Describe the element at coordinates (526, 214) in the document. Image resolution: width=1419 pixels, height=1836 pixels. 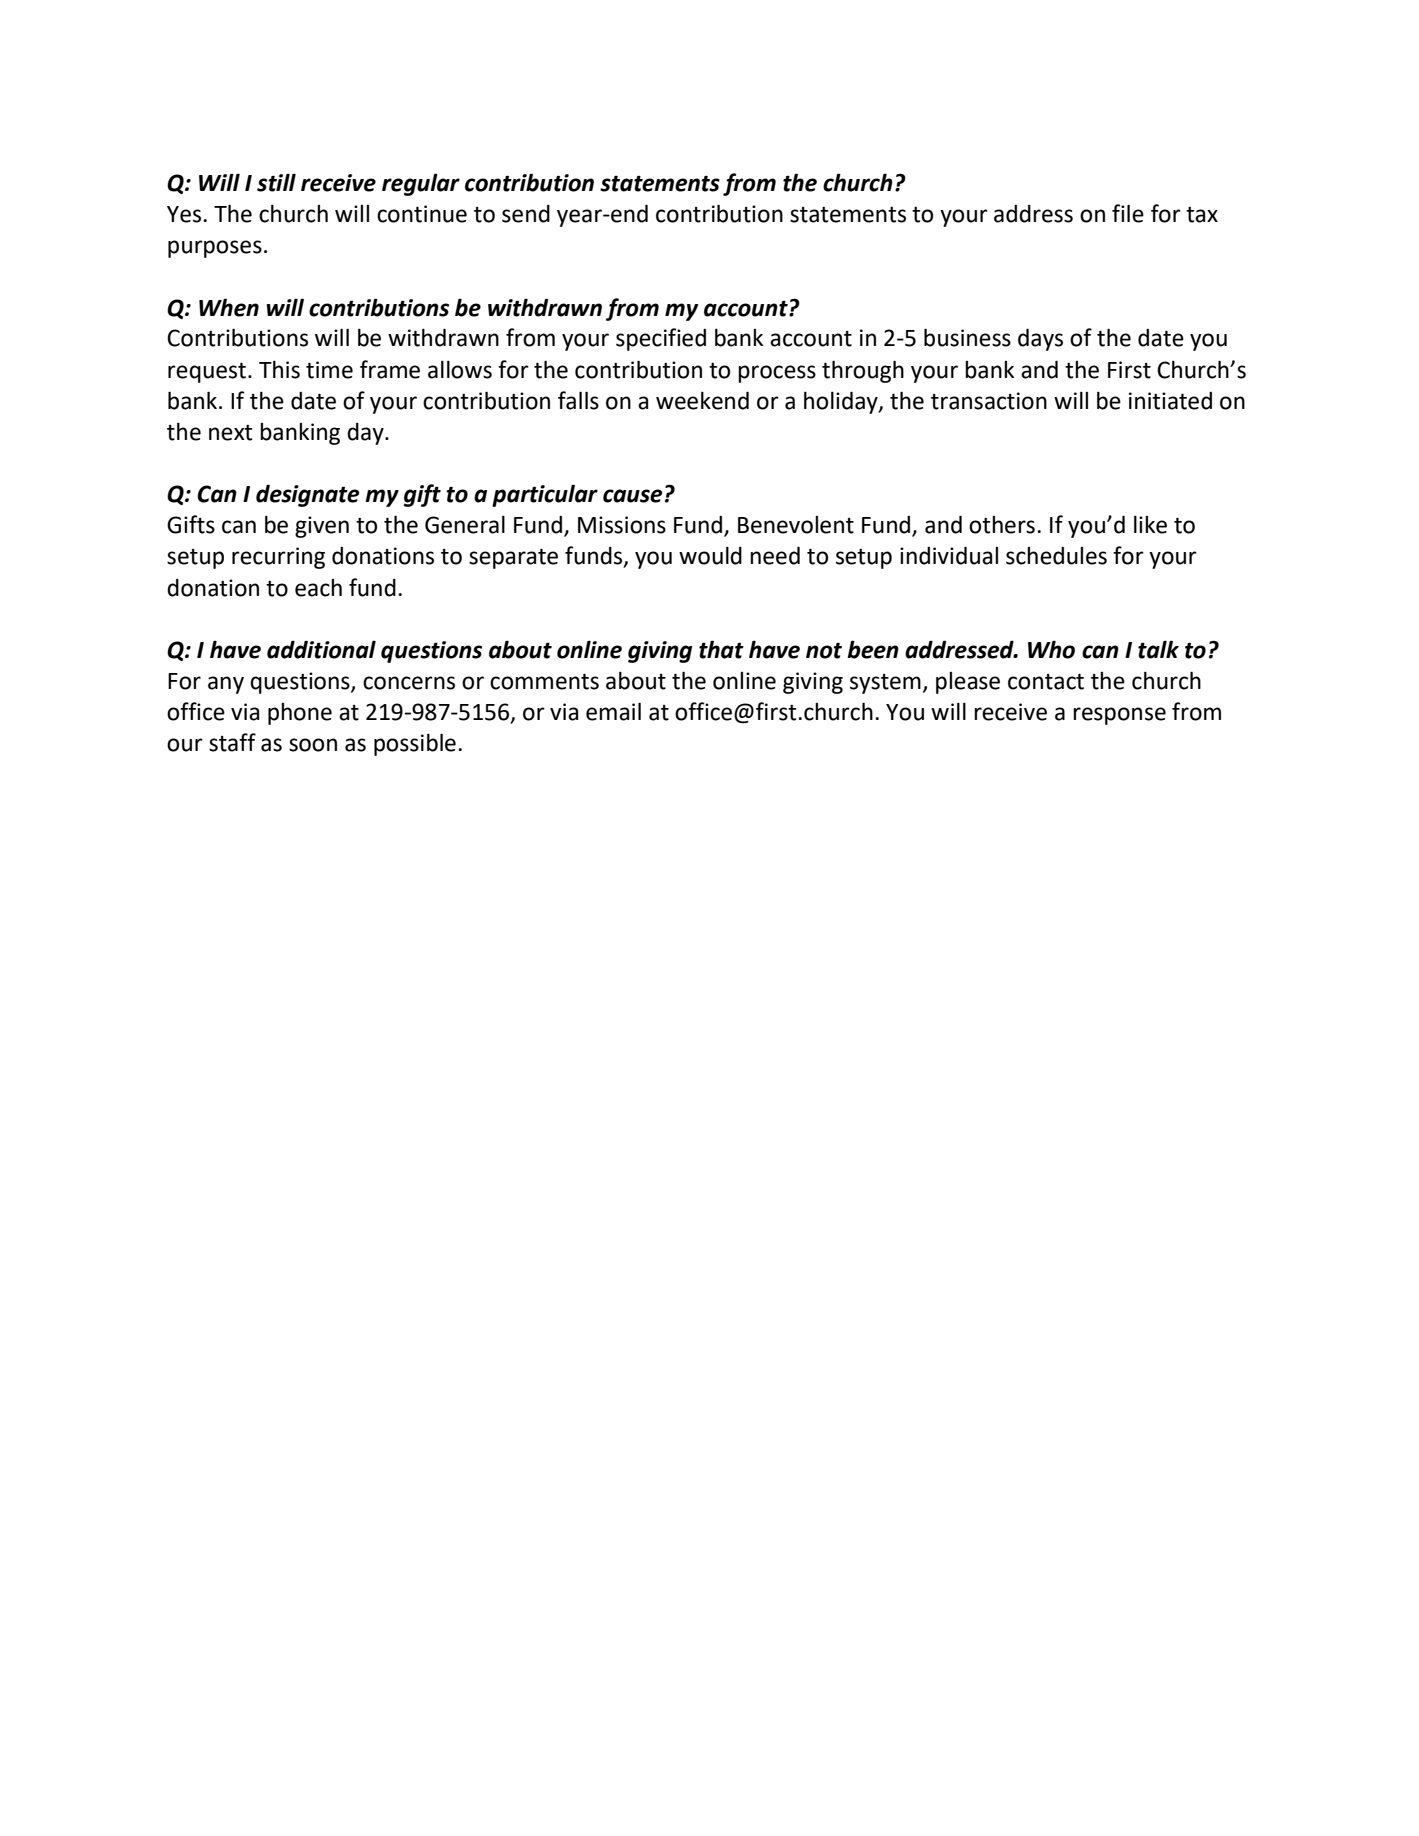
I see `send` at that location.
